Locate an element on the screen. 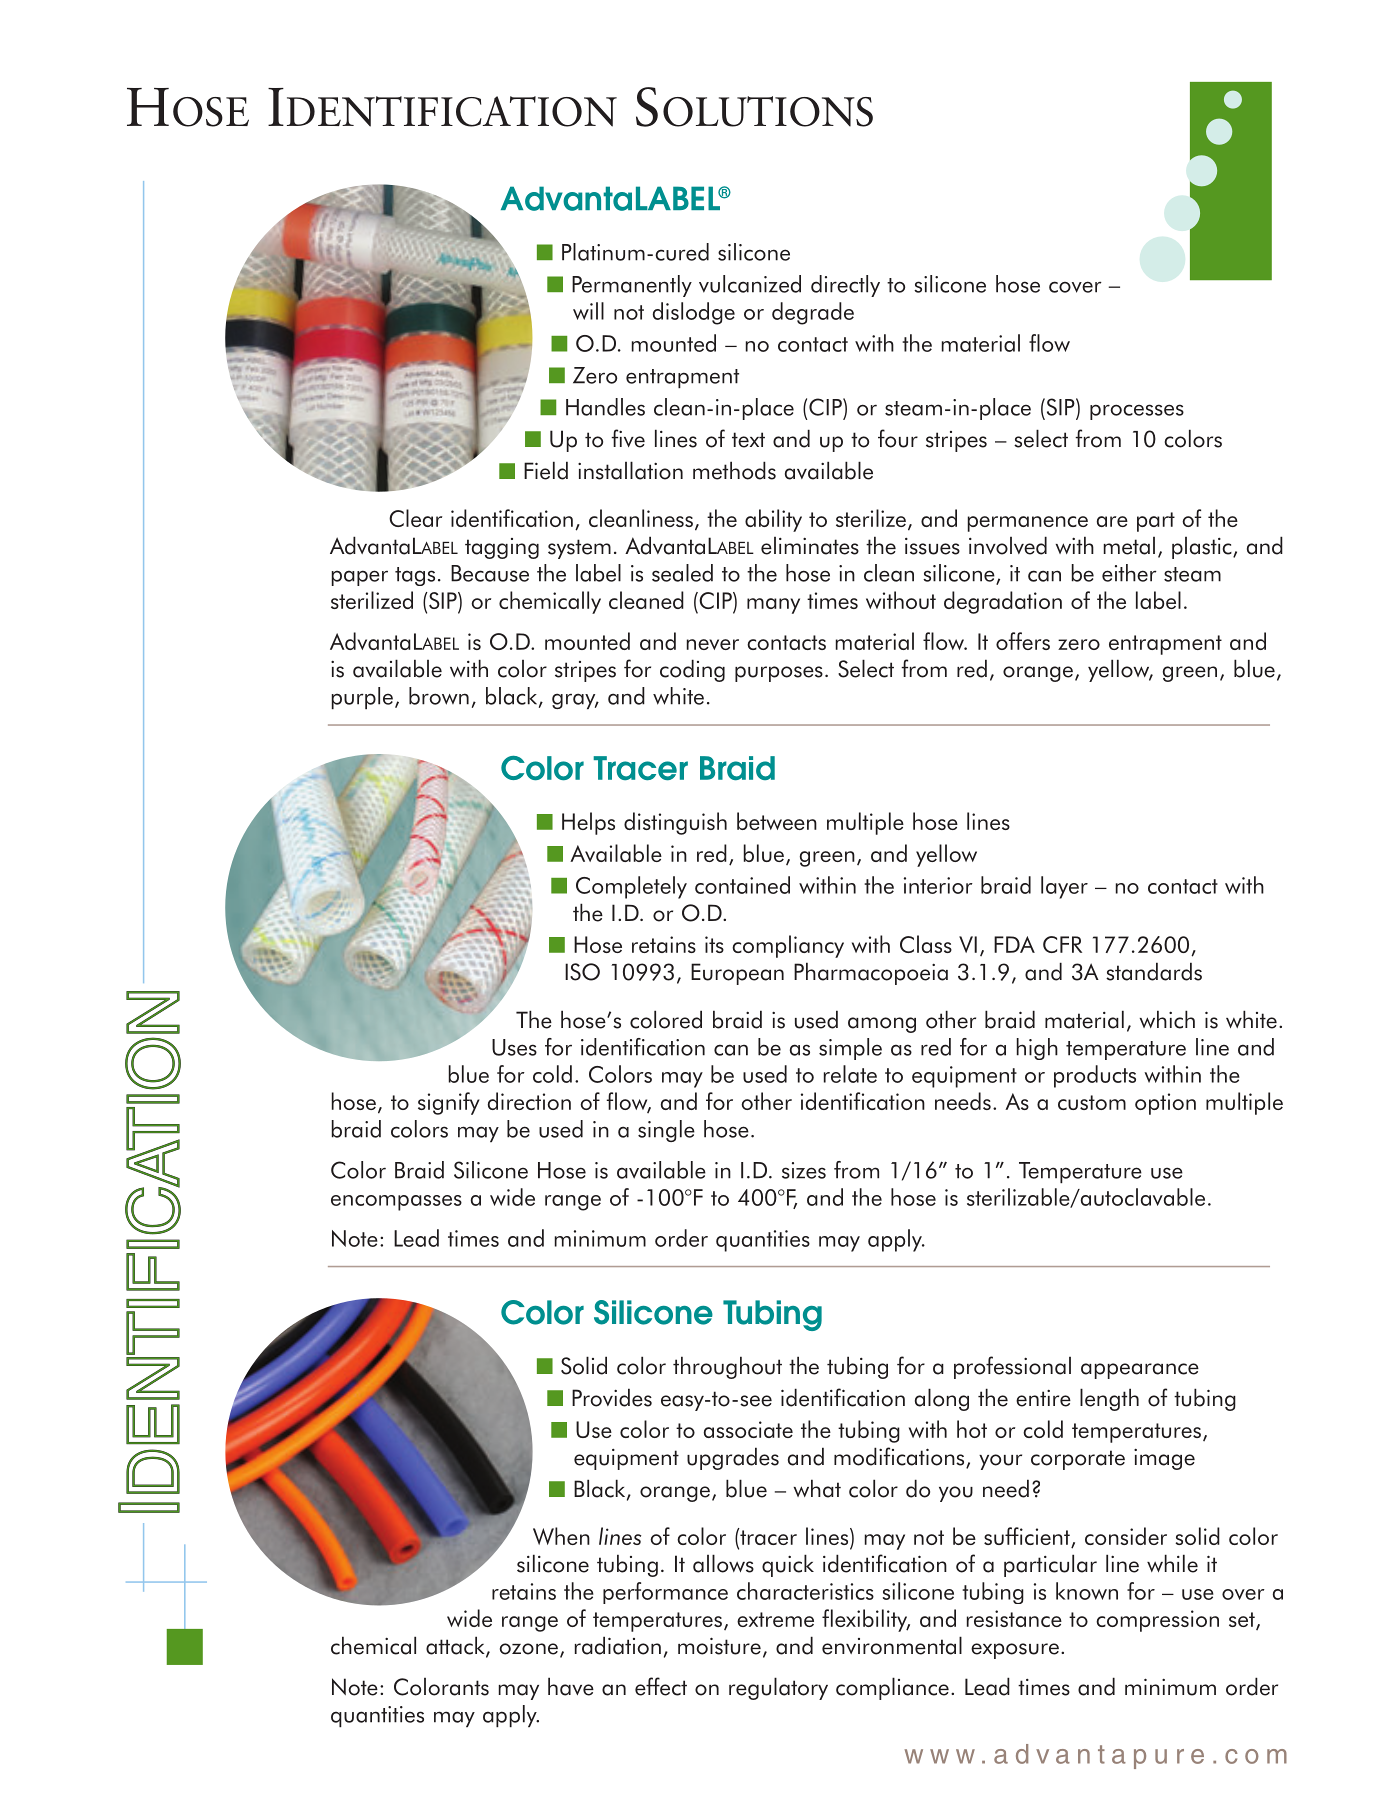  encompasses is located at coordinates (396, 1203).
